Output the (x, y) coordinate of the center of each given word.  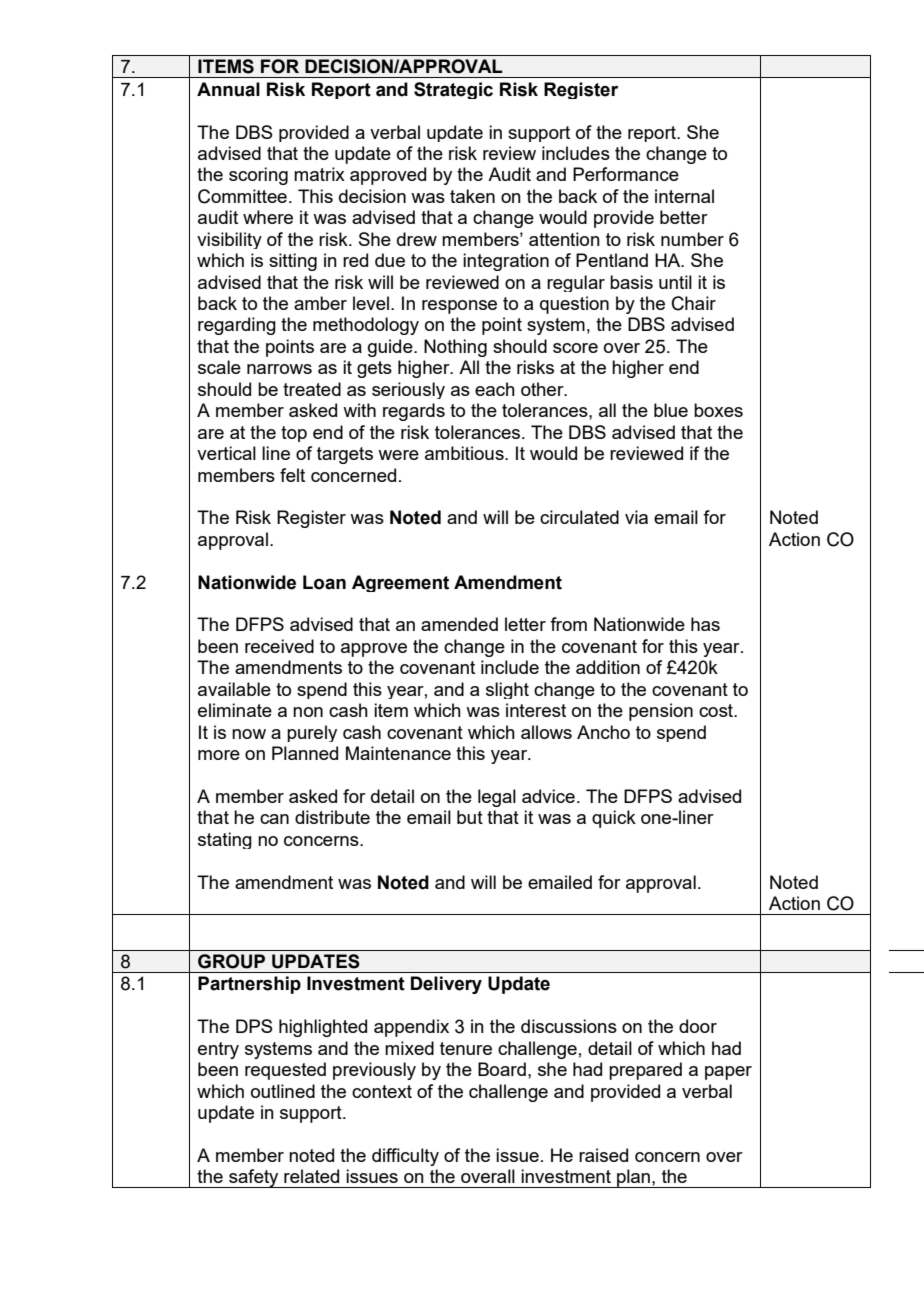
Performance (626, 174)
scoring (258, 176)
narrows (279, 369)
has (705, 624)
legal (497, 798)
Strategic (453, 90)
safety (254, 1178)
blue (671, 410)
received (279, 646)
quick (614, 819)
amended (459, 624)
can (274, 819)
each (495, 389)
